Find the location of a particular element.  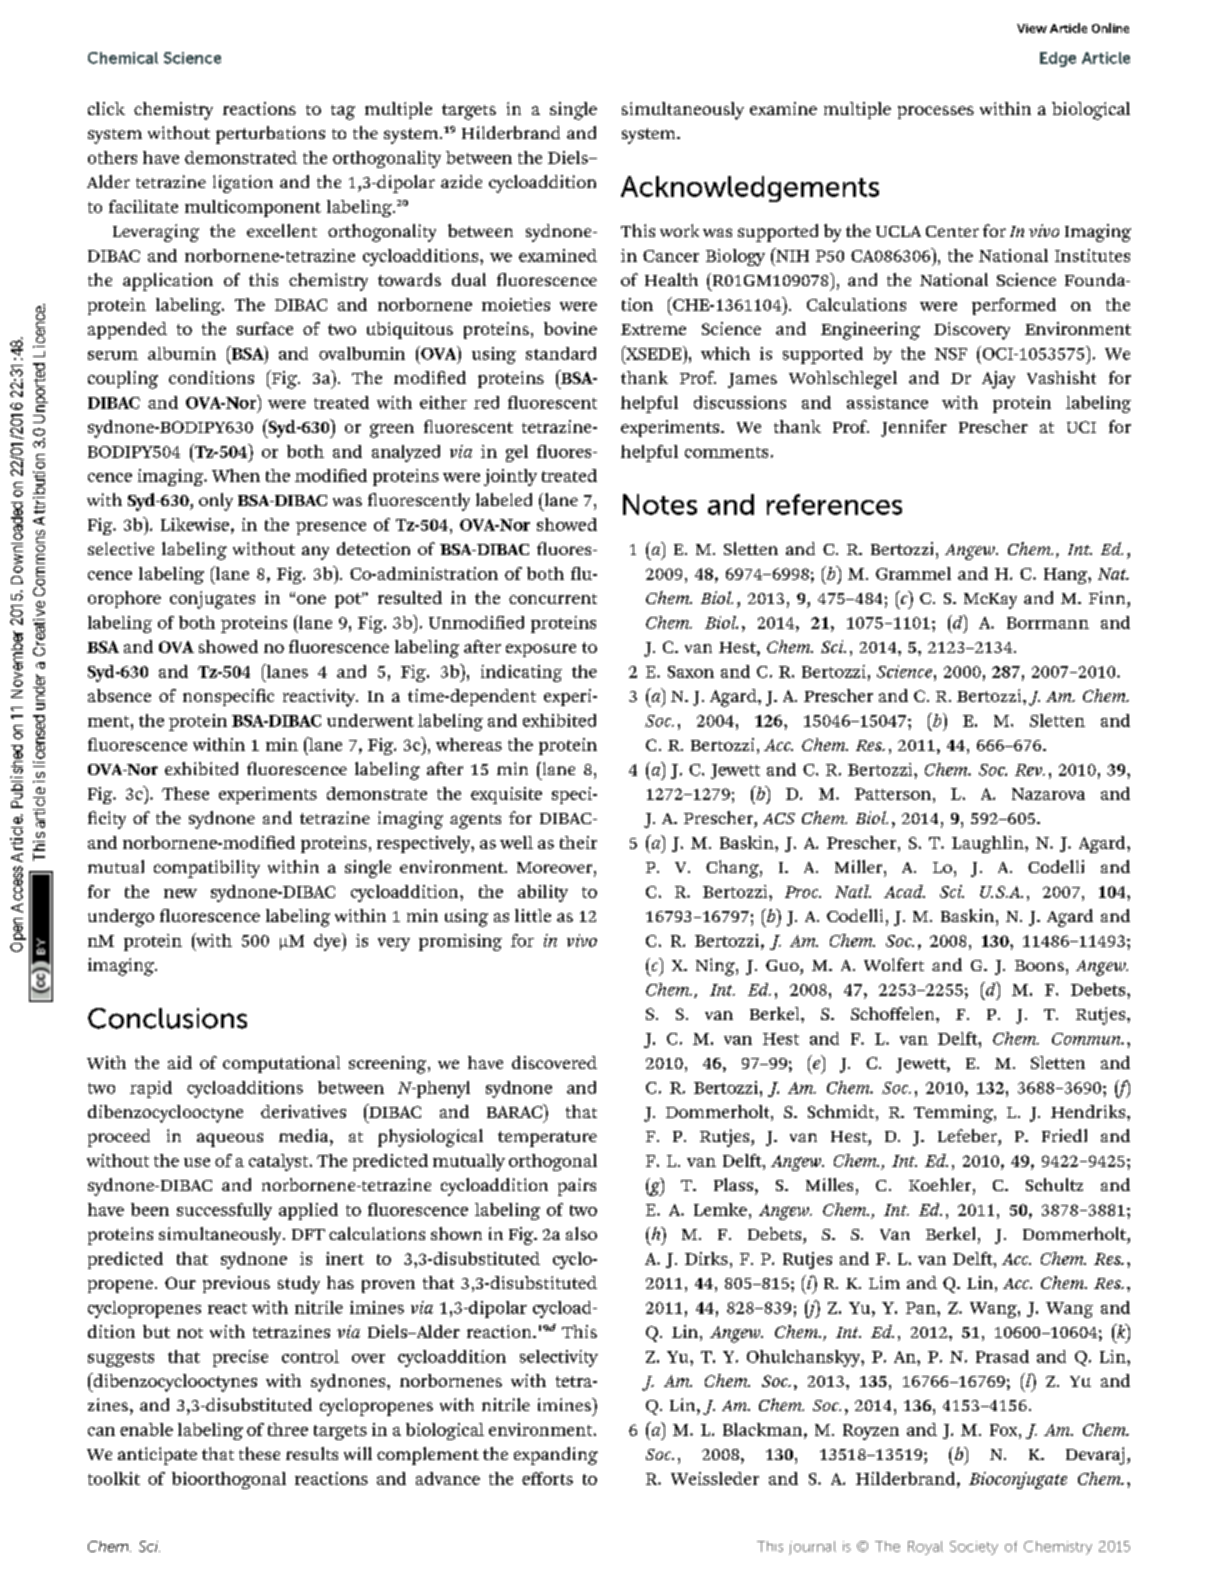

tag is located at coordinates (343, 112).
